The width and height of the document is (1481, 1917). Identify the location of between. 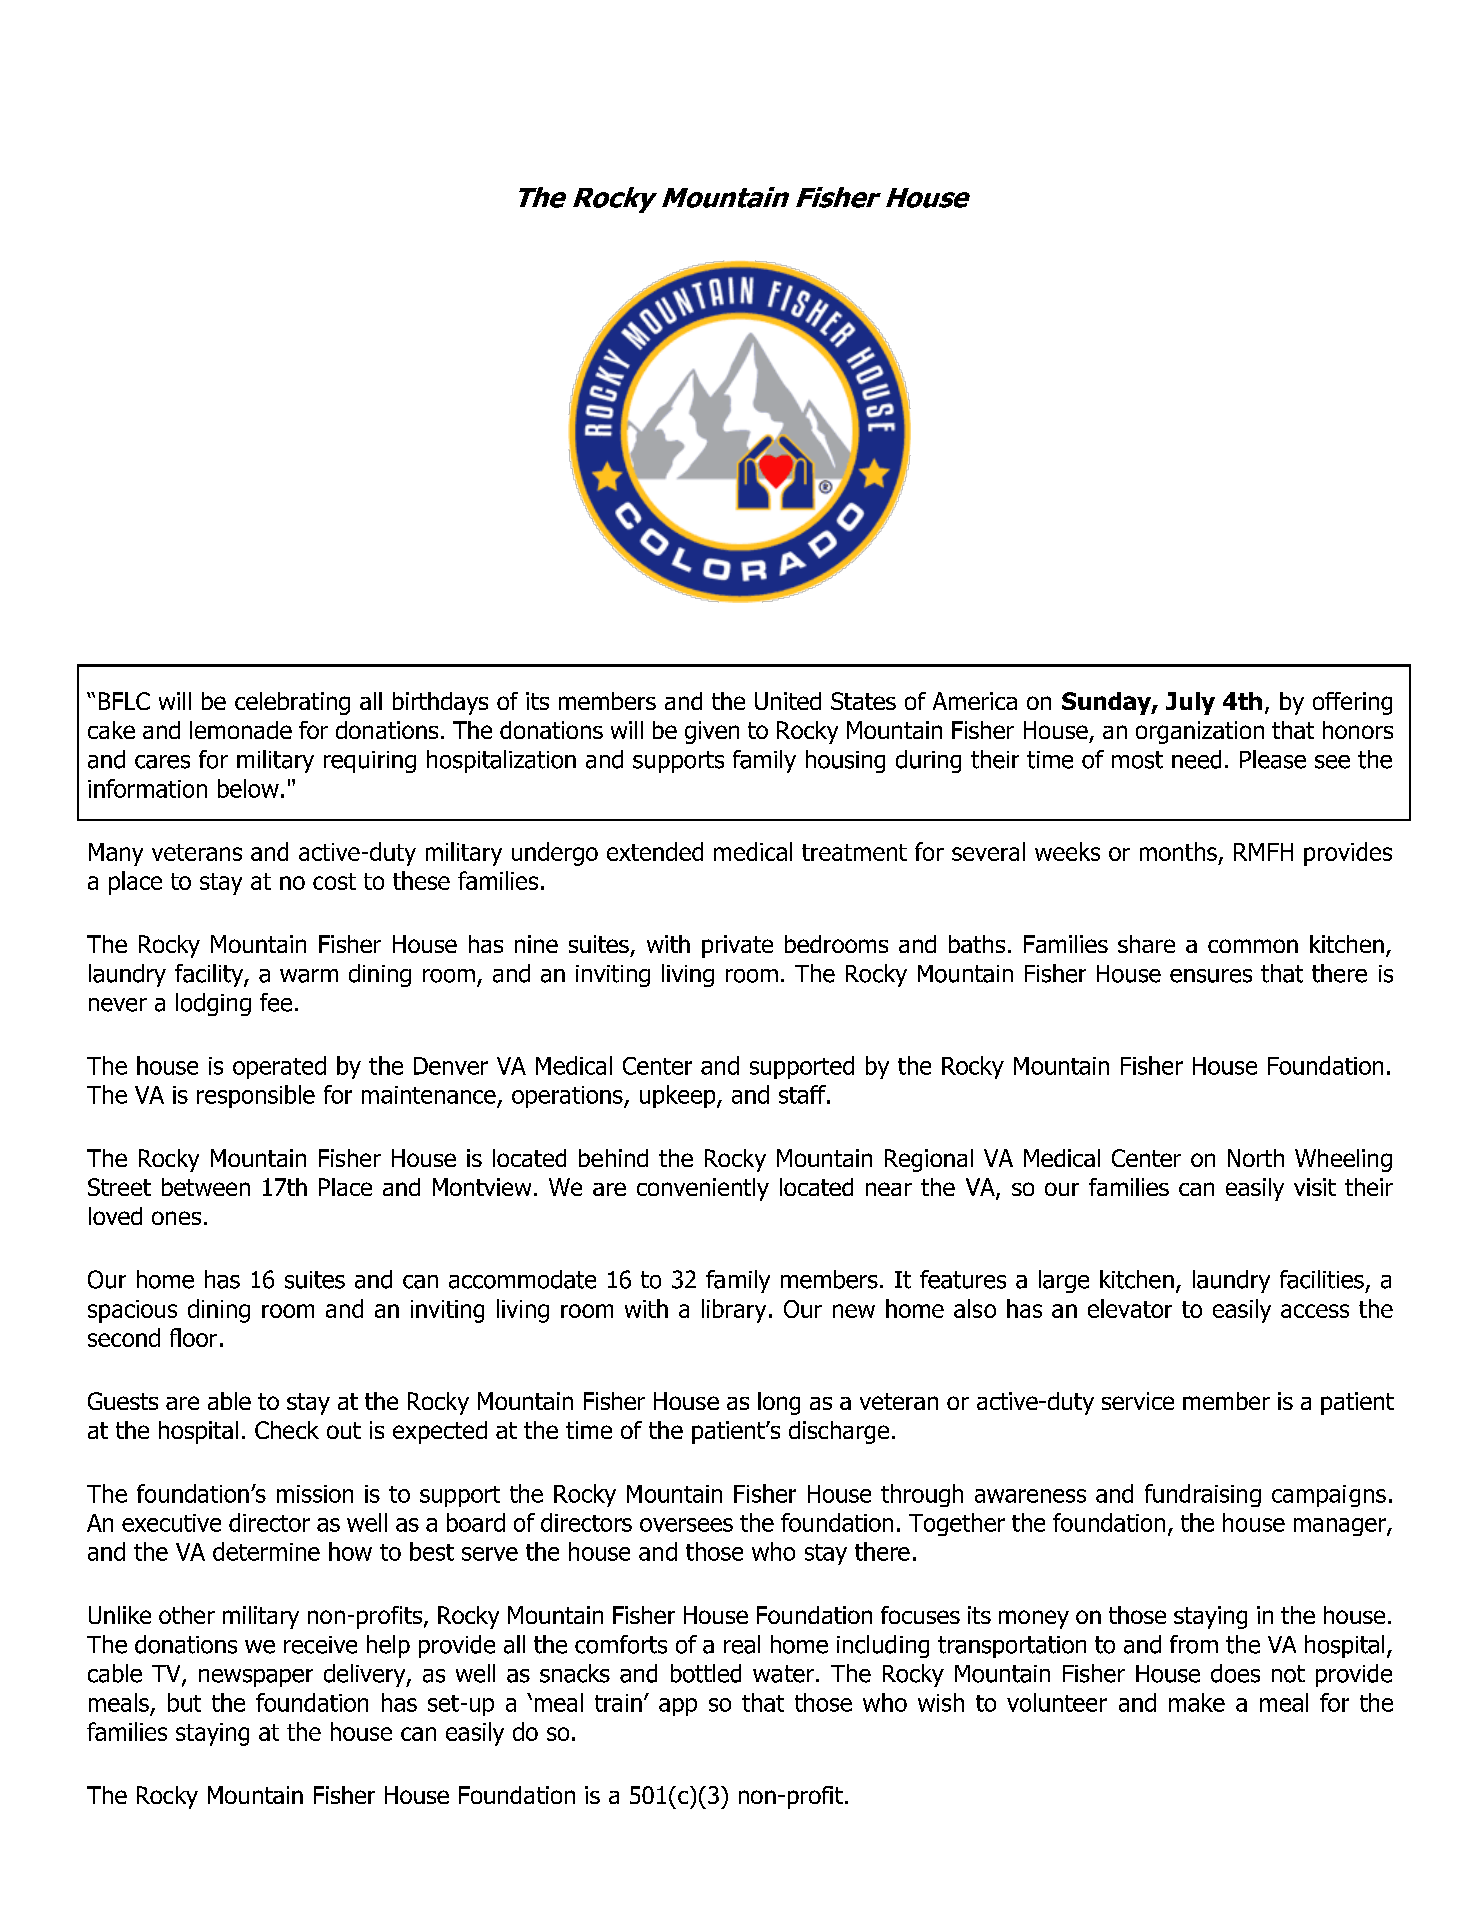
(206, 1187).
